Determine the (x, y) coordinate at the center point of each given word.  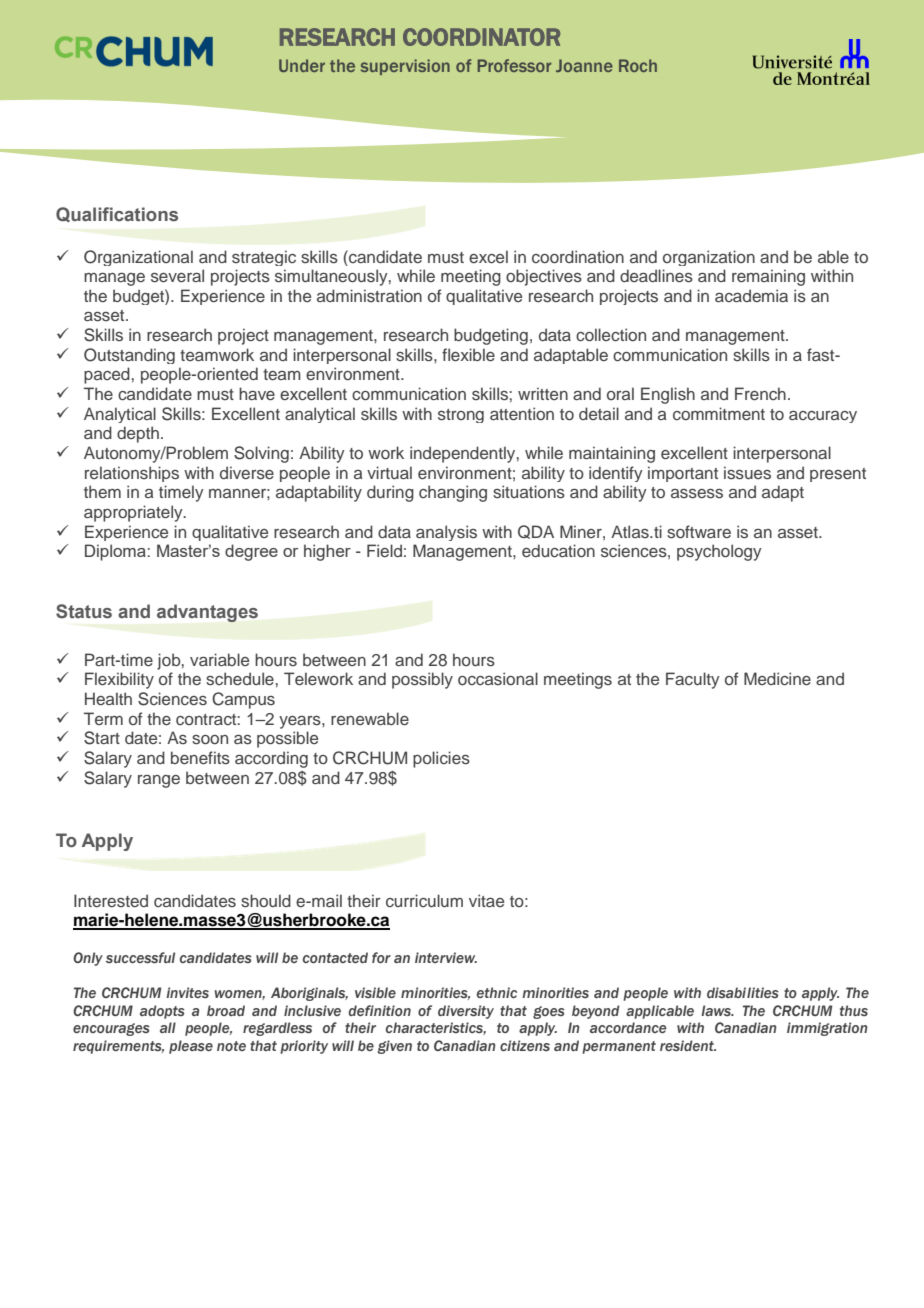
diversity (466, 1012)
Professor (514, 65)
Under (302, 65)
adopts (162, 1012)
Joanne (584, 65)
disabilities (743, 992)
